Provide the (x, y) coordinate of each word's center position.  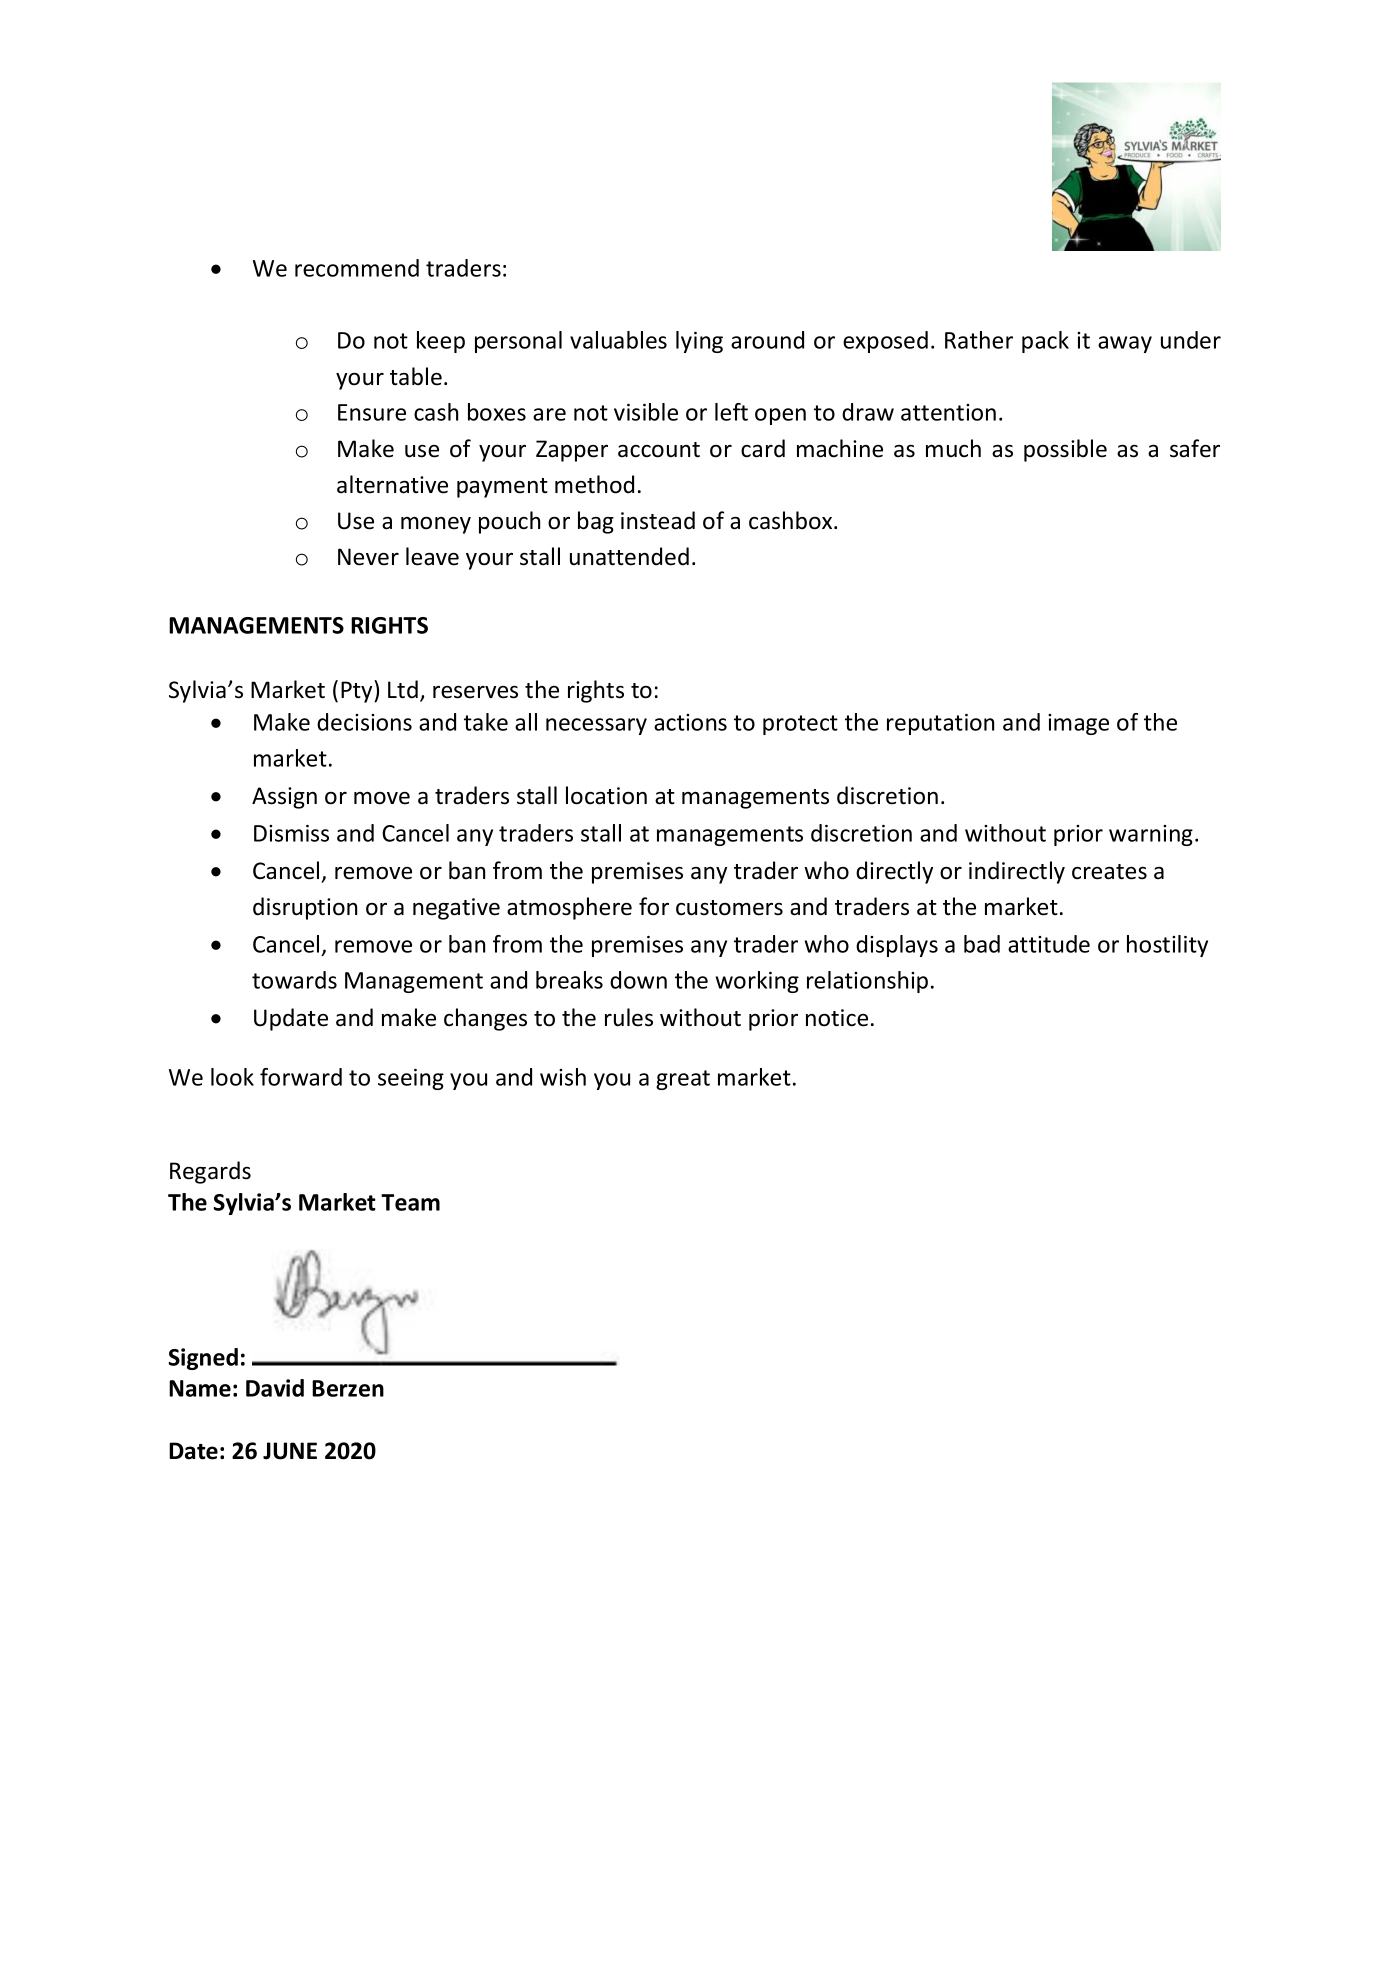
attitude (1049, 944)
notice (837, 1018)
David (275, 1388)
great (683, 1080)
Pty (358, 691)
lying (699, 342)
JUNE (290, 1451)
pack (1045, 342)
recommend (357, 268)
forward (301, 1077)
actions (690, 722)
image (1078, 724)
